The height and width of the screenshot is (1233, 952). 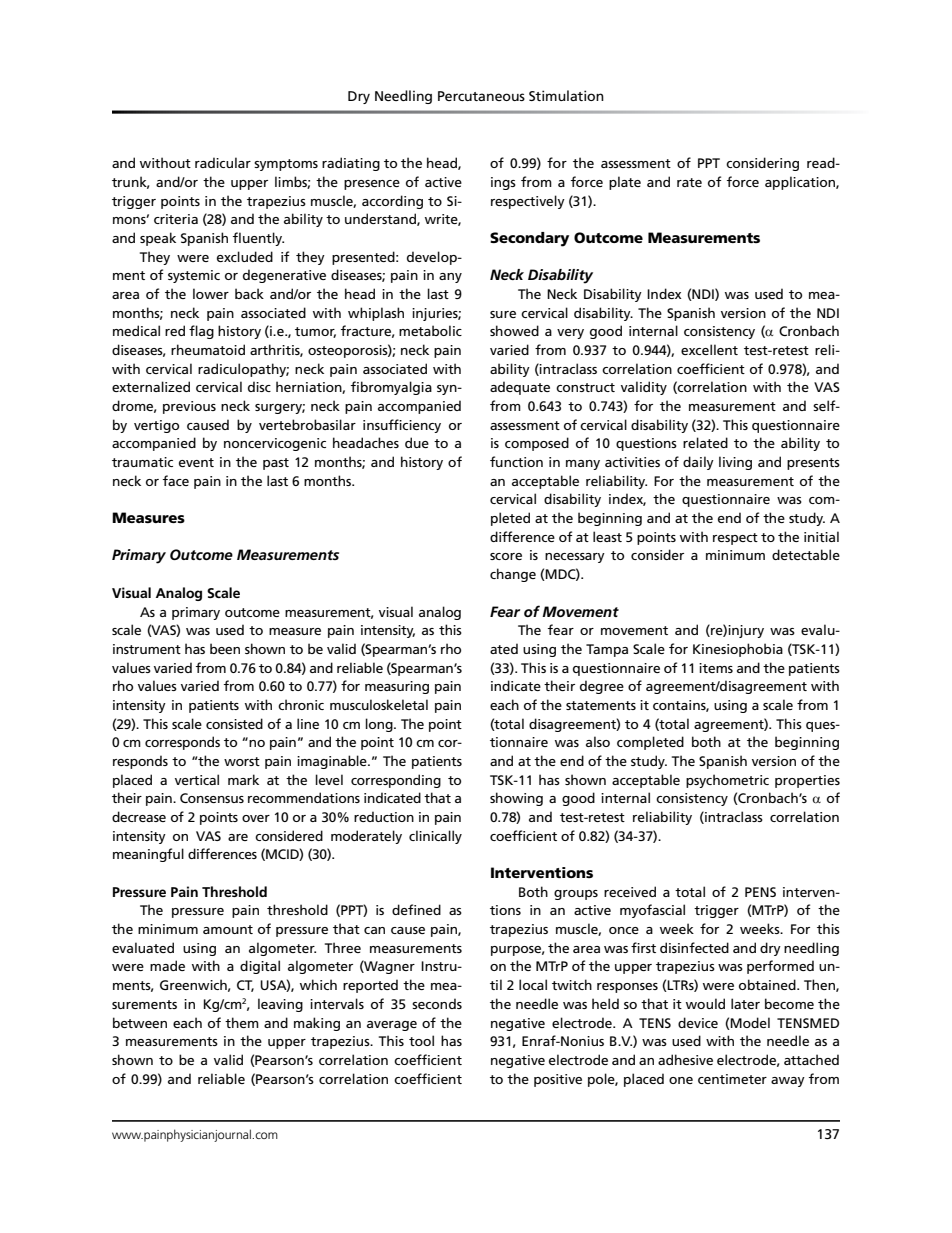 What do you see at coordinates (421, 1040) in the screenshot?
I see `tool` at bounding box center [421, 1040].
